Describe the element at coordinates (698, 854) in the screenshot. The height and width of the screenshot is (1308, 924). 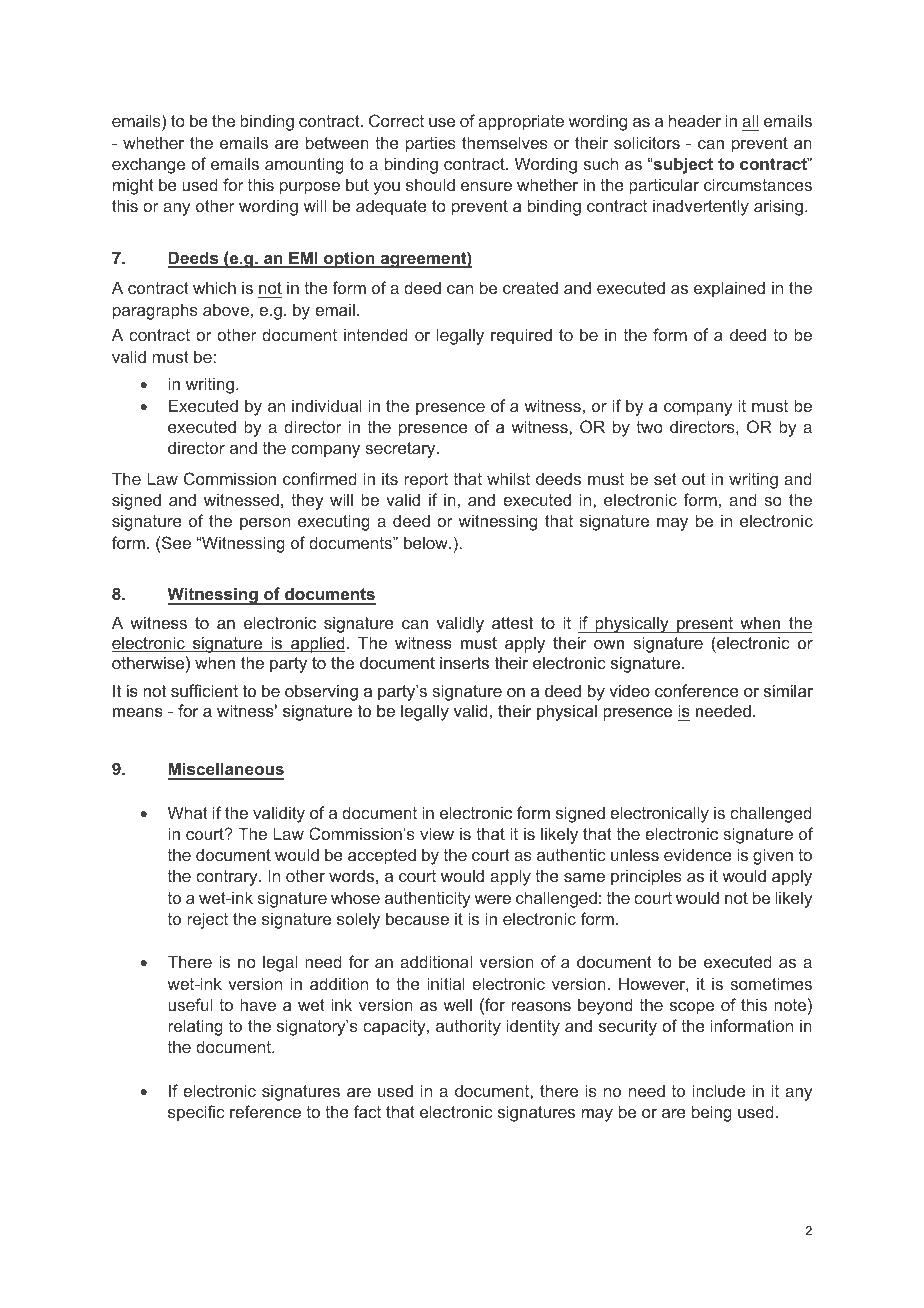
I see `evidence` at that location.
